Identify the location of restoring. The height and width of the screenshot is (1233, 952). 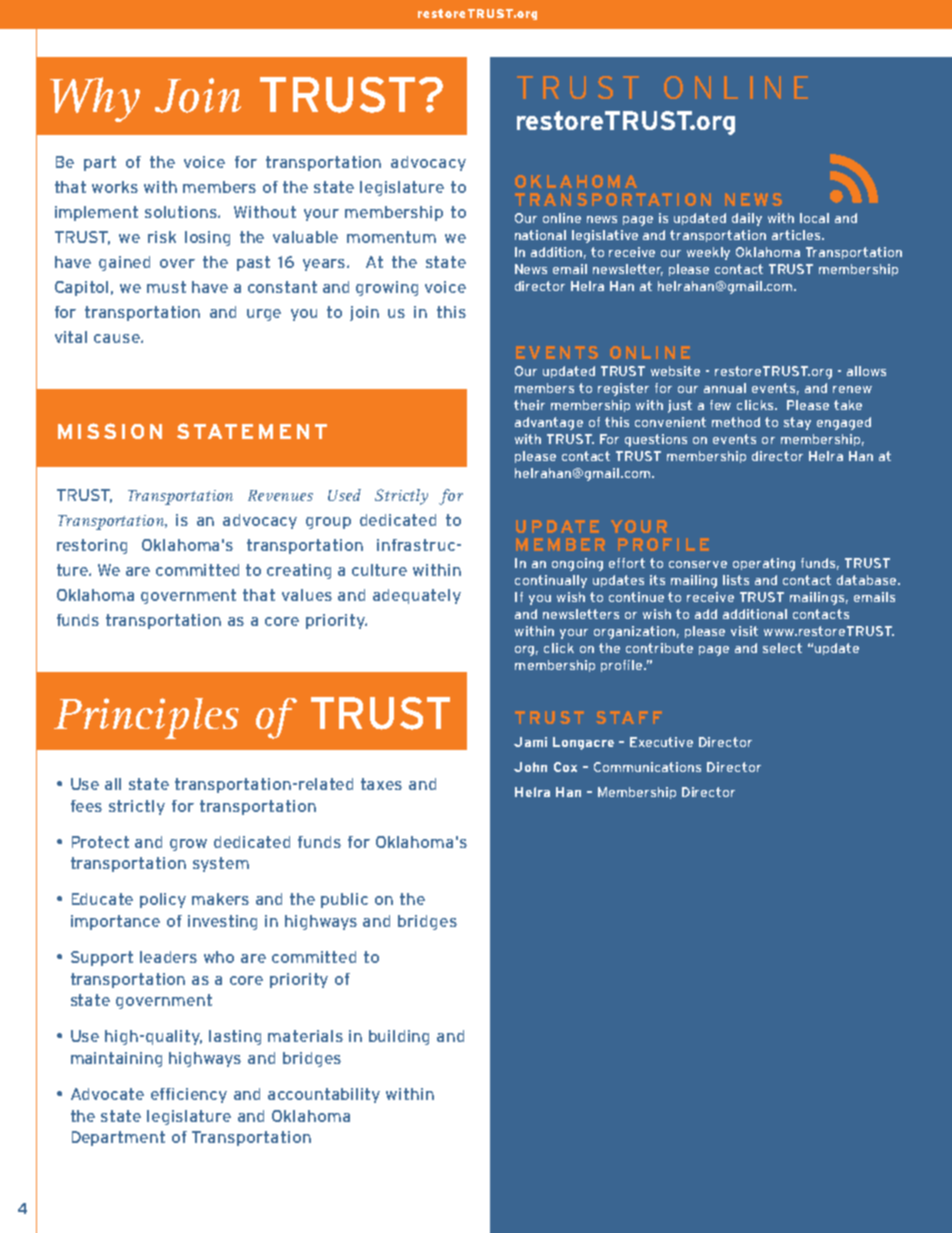
(92, 546).
